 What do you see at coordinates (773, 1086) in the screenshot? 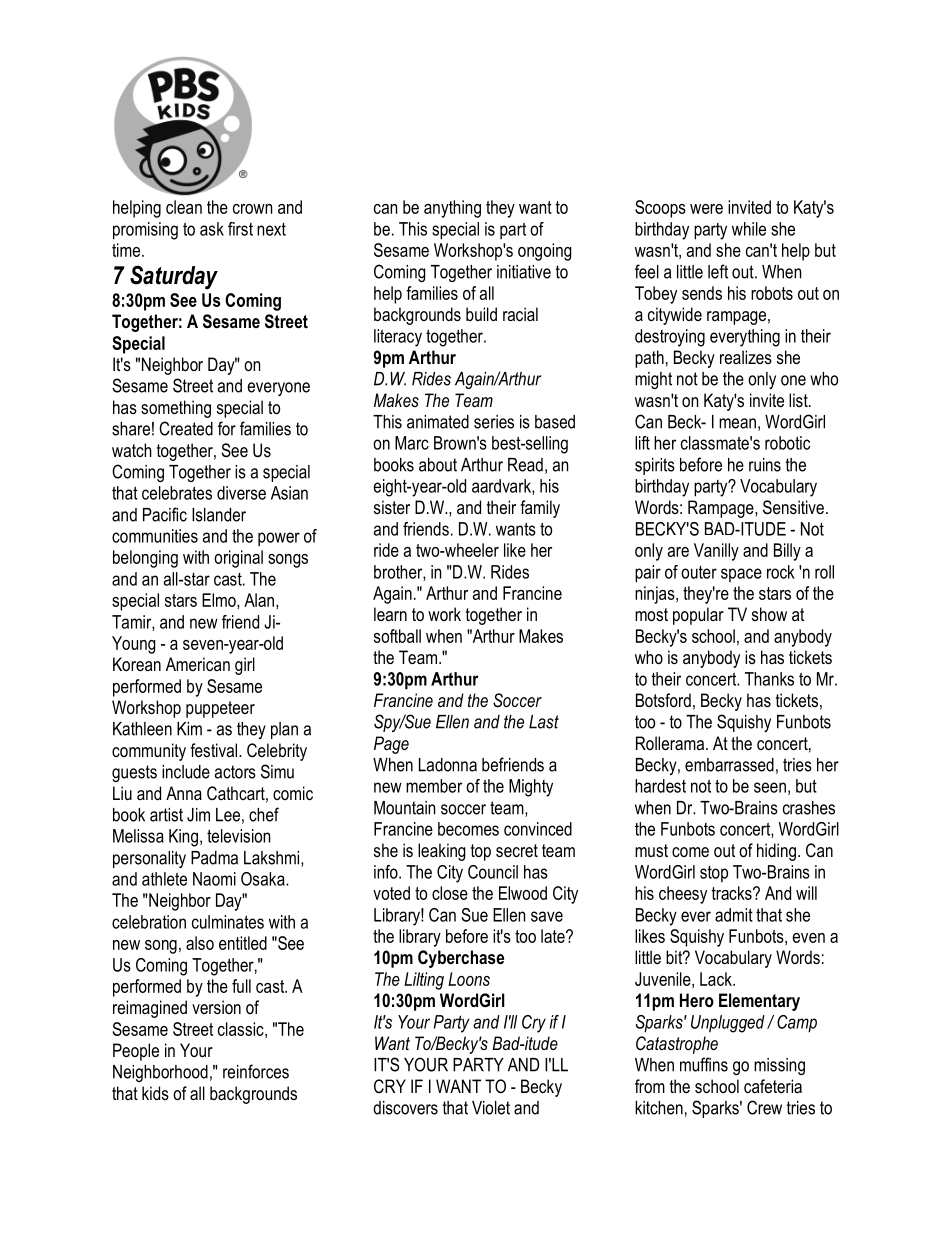
I see `cafeteria` at bounding box center [773, 1086].
